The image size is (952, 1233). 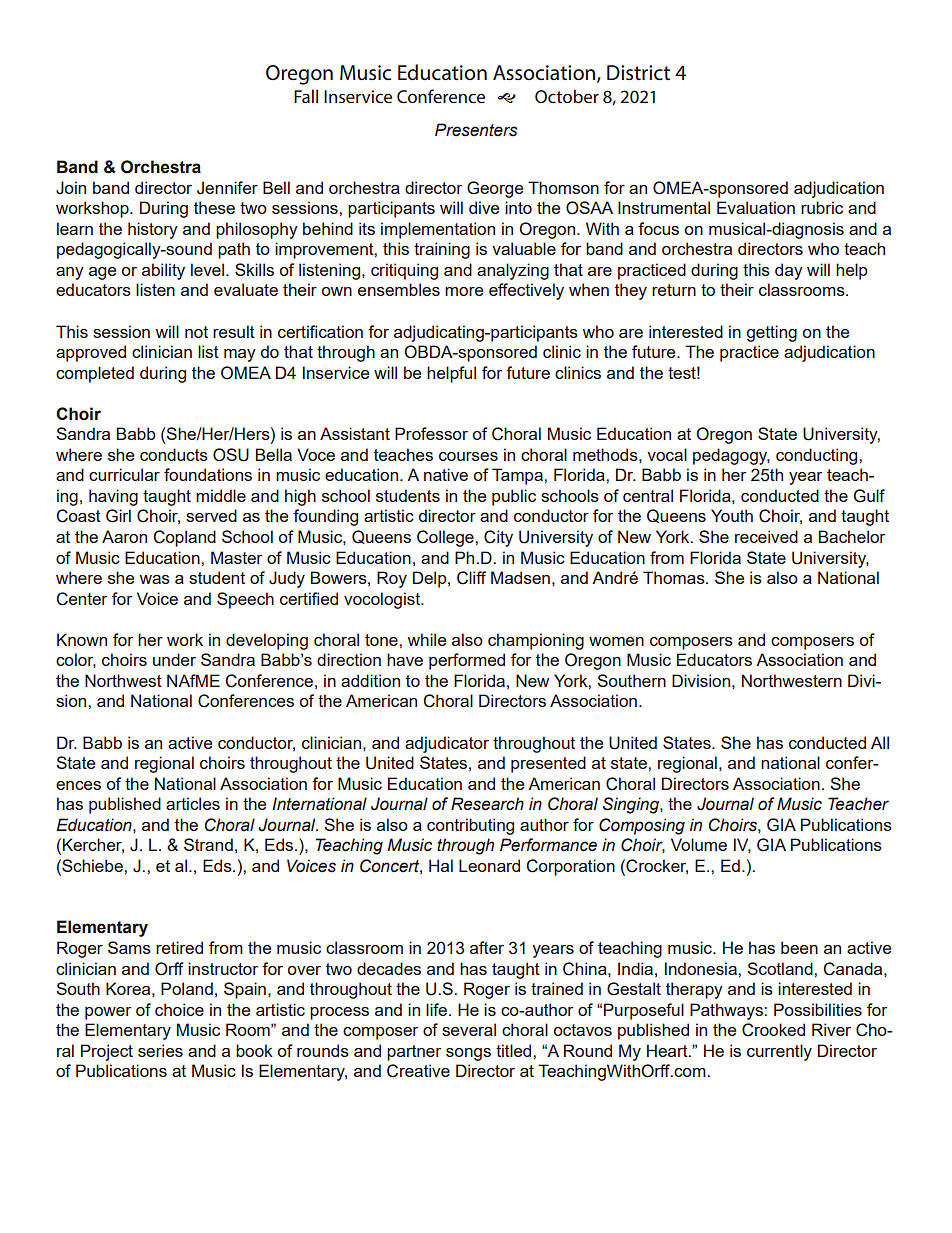 What do you see at coordinates (476, 130) in the image?
I see `Presenters` at bounding box center [476, 130].
